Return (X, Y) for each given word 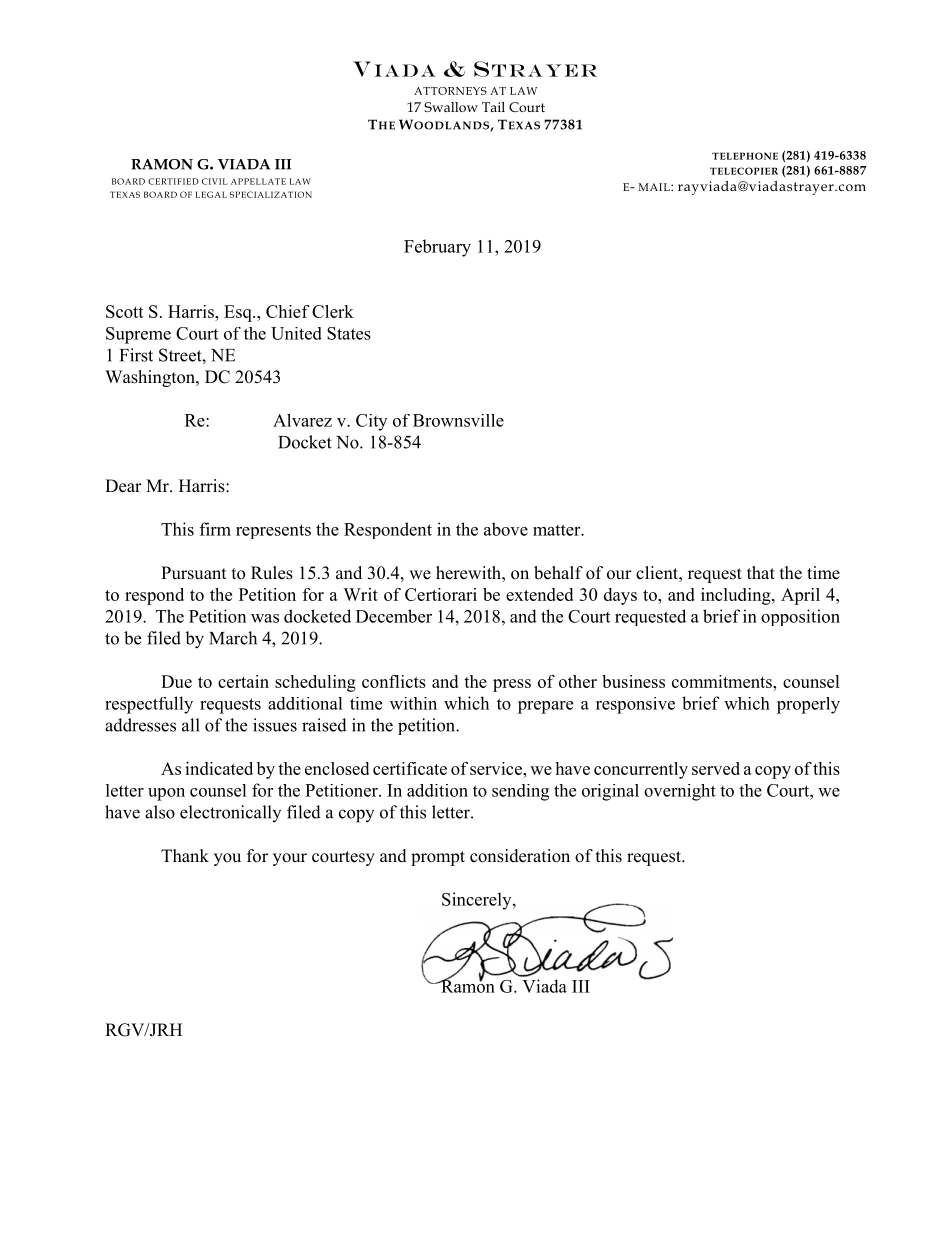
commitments (723, 681)
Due (176, 681)
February (437, 248)
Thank (185, 855)
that (761, 572)
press (512, 685)
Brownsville (458, 420)
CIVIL (215, 181)
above (506, 529)
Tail (493, 107)
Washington (151, 378)
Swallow (451, 107)
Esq (239, 313)
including (737, 596)
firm (215, 529)
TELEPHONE (745, 156)
